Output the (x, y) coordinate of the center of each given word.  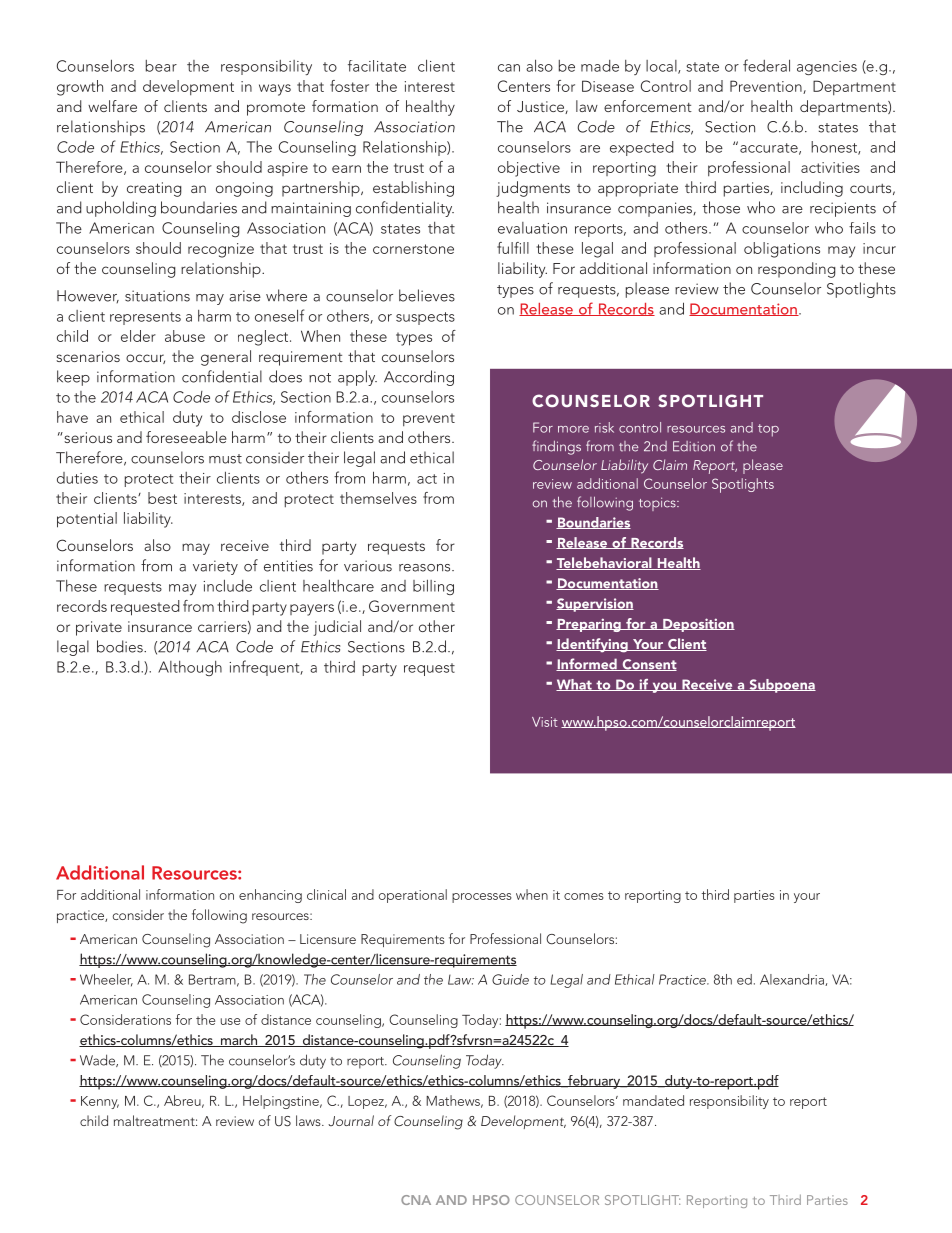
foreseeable (186, 437)
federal (766, 65)
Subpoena (781, 686)
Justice (541, 107)
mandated (653, 1100)
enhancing (270, 896)
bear (161, 66)
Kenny (100, 1102)
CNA (416, 1200)
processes (482, 898)
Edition (694, 446)
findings (556, 447)
